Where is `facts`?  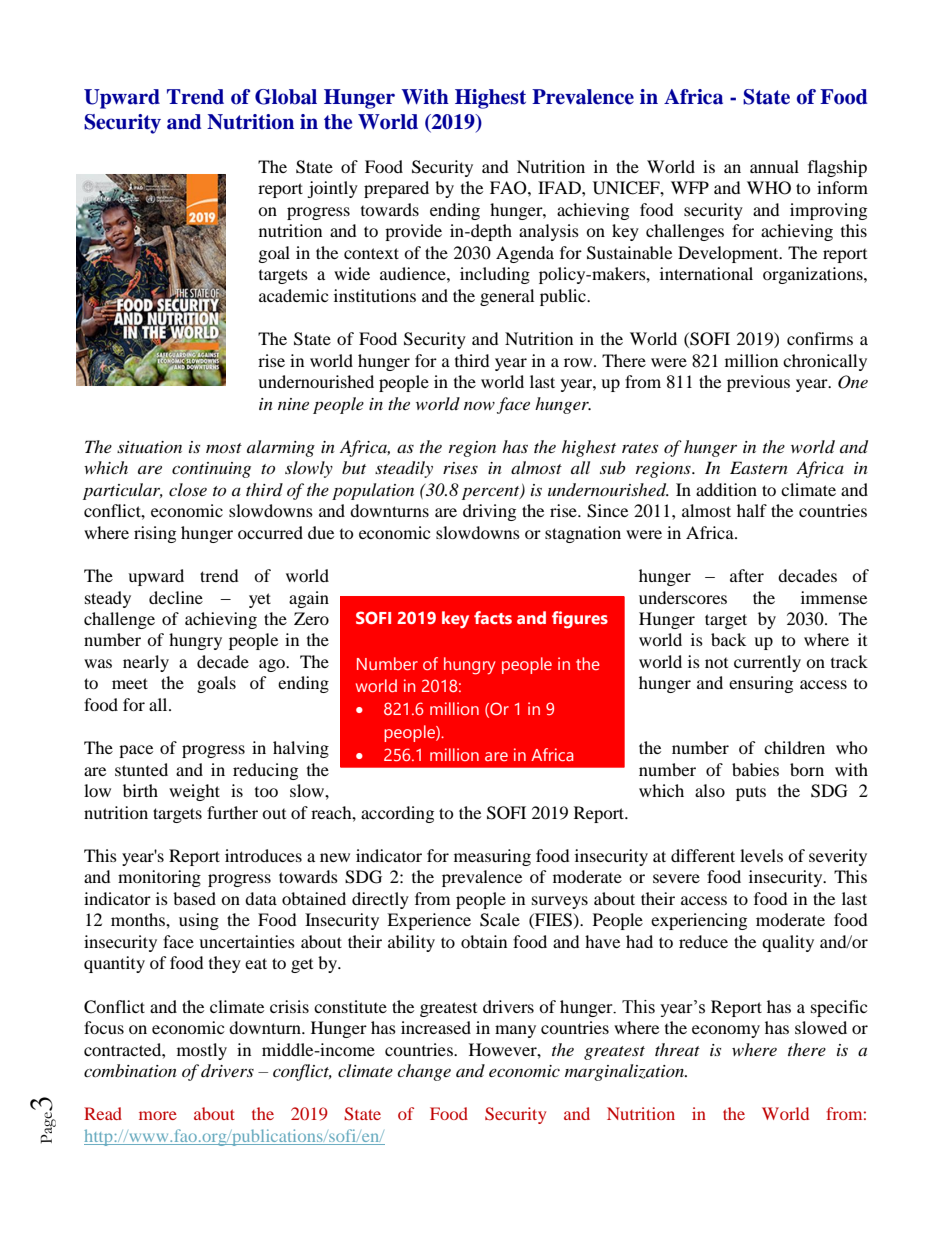 facts is located at coordinates (493, 617).
